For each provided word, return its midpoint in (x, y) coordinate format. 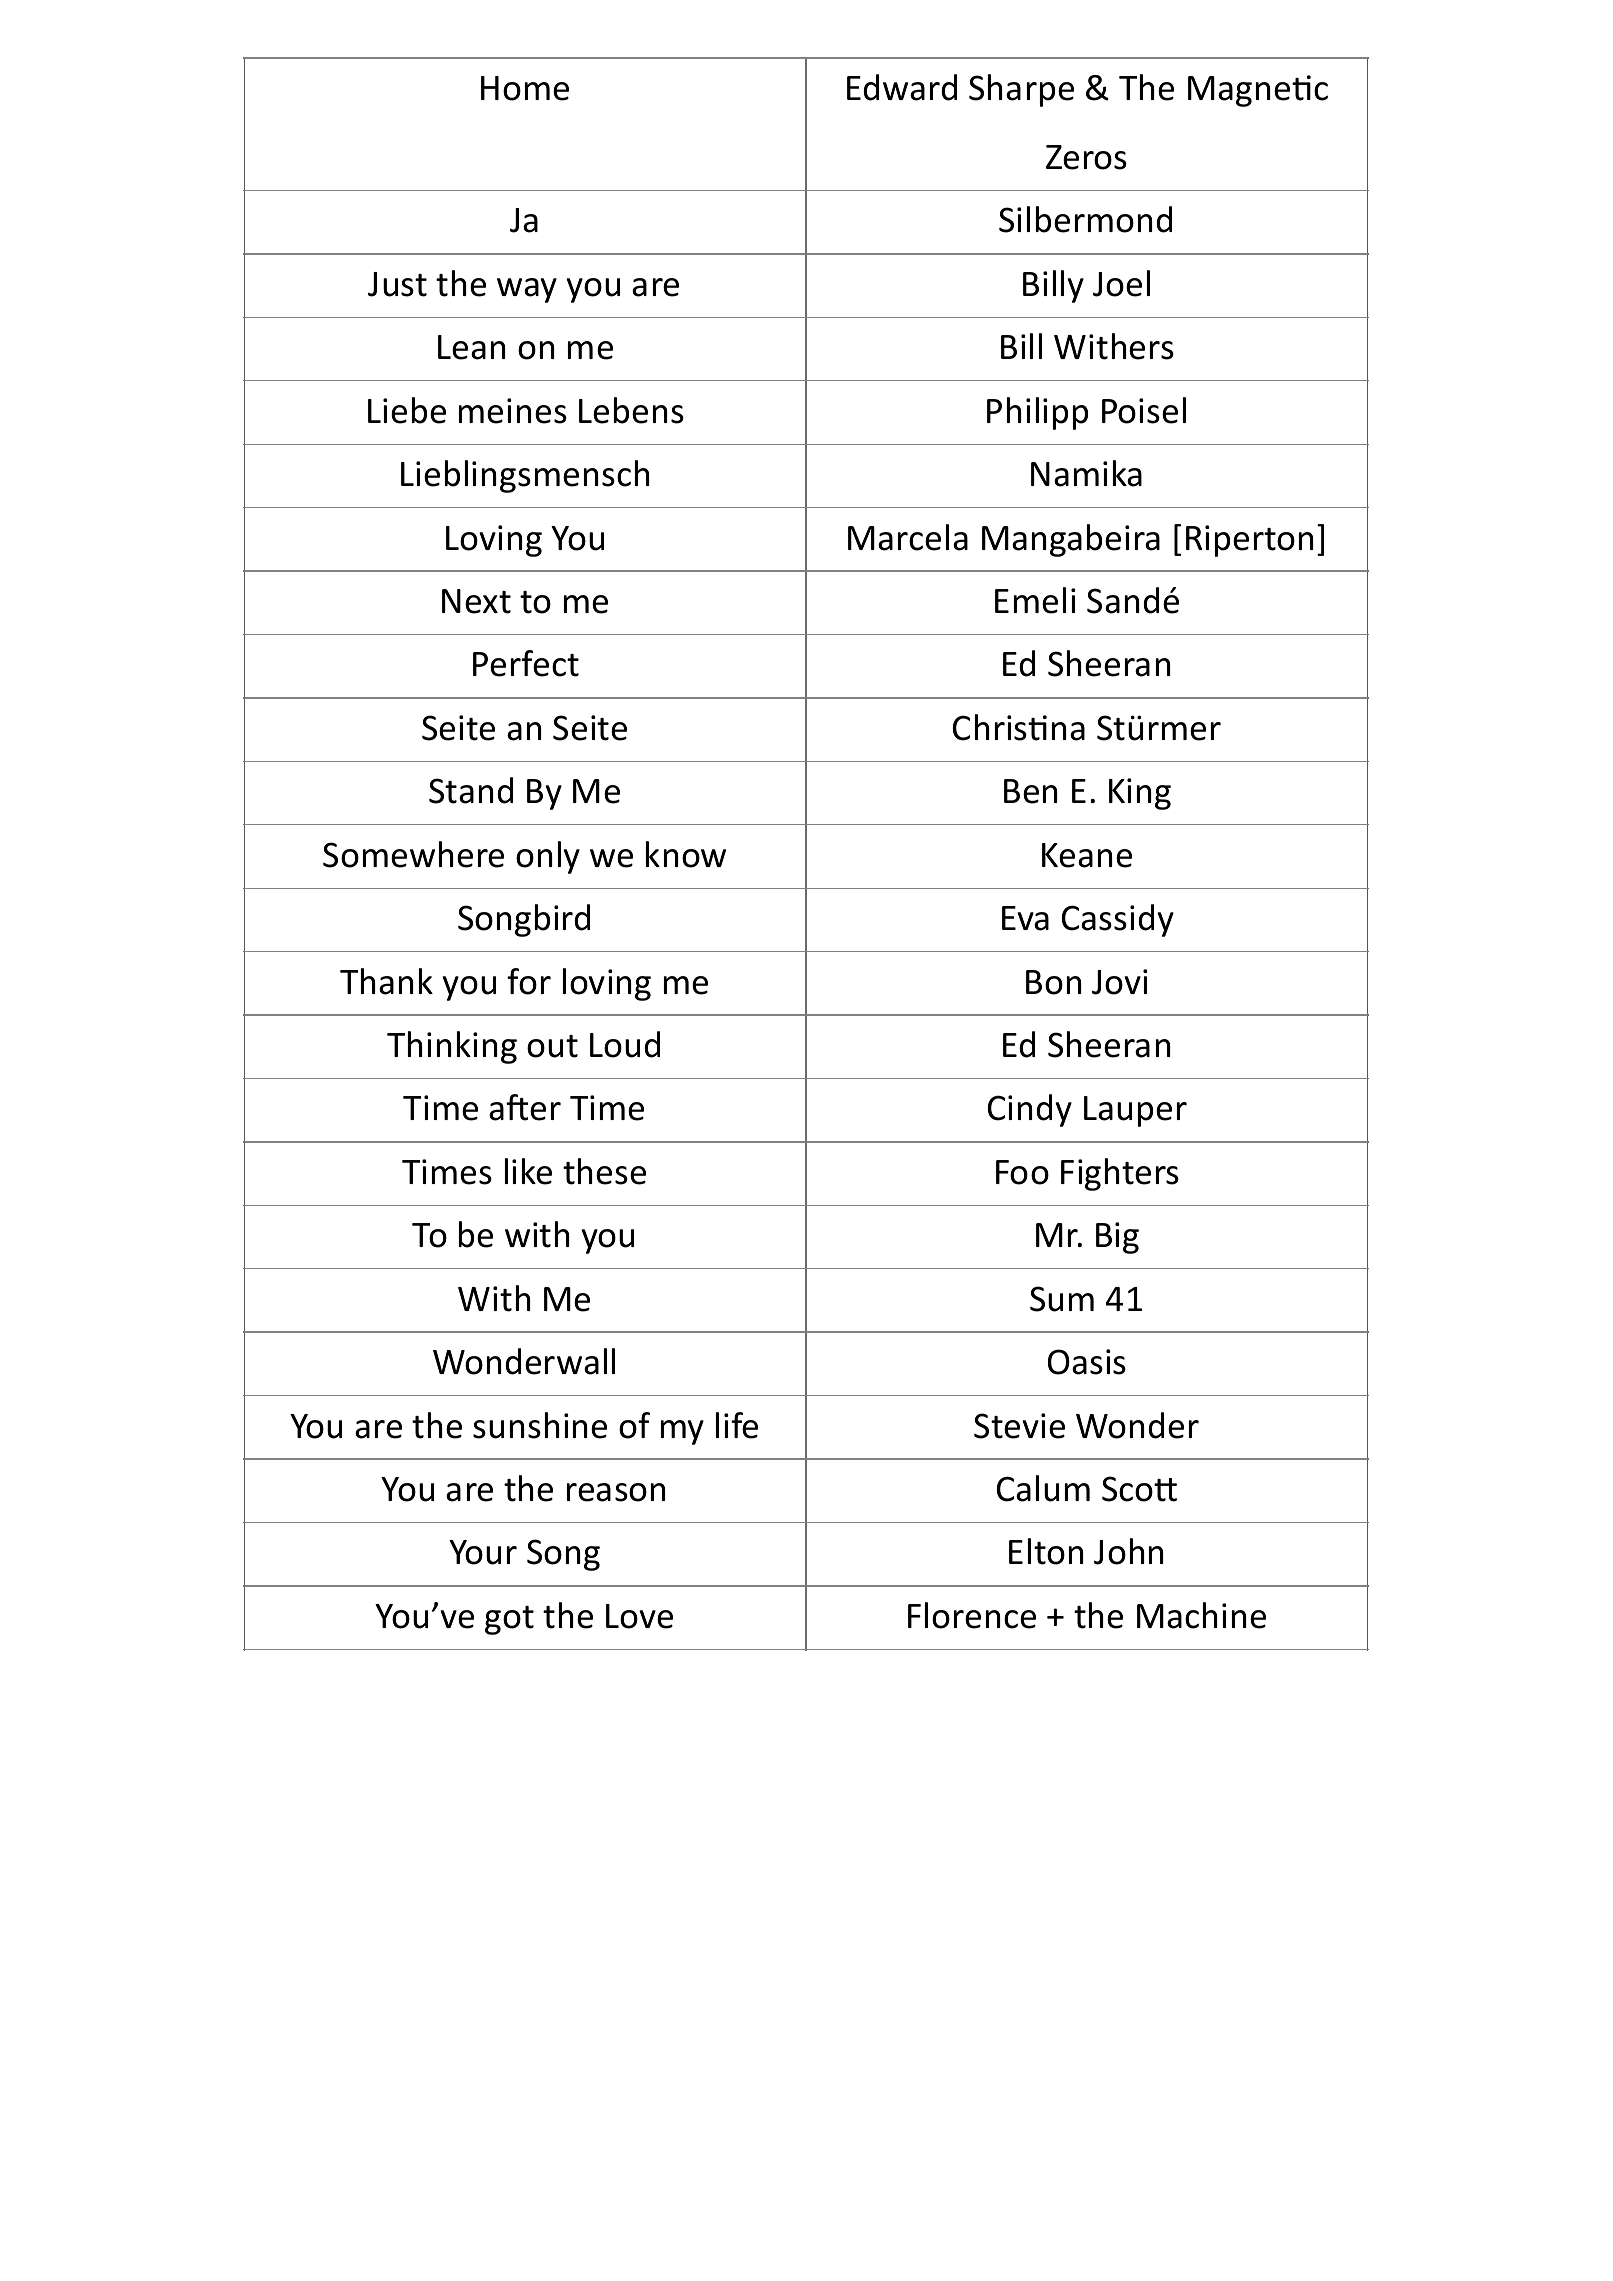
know (686, 854)
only (548, 857)
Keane (1087, 855)
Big (1117, 1238)
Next (476, 601)
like (528, 1171)
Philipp (1037, 413)
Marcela (908, 537)
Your (483, 1552)
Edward (902, 87)
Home (525, 88)
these (604, 1171)
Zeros (1086, 157)
